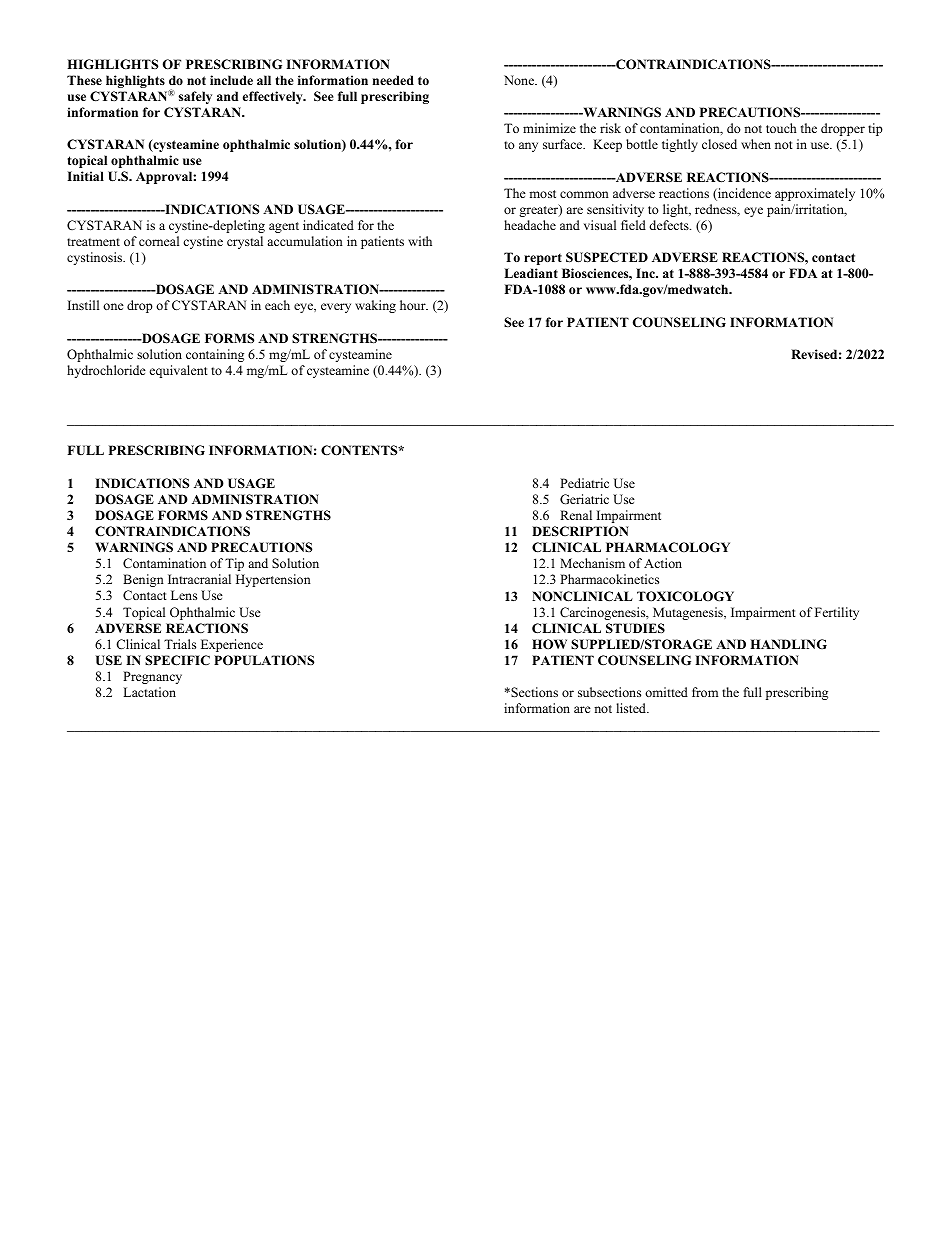 The height and width of the screenshot is (1233, 952). What do you see at coordinates (149, 692) in the screenshot?
I see `Lactation` at bounding box center [149, 692].
